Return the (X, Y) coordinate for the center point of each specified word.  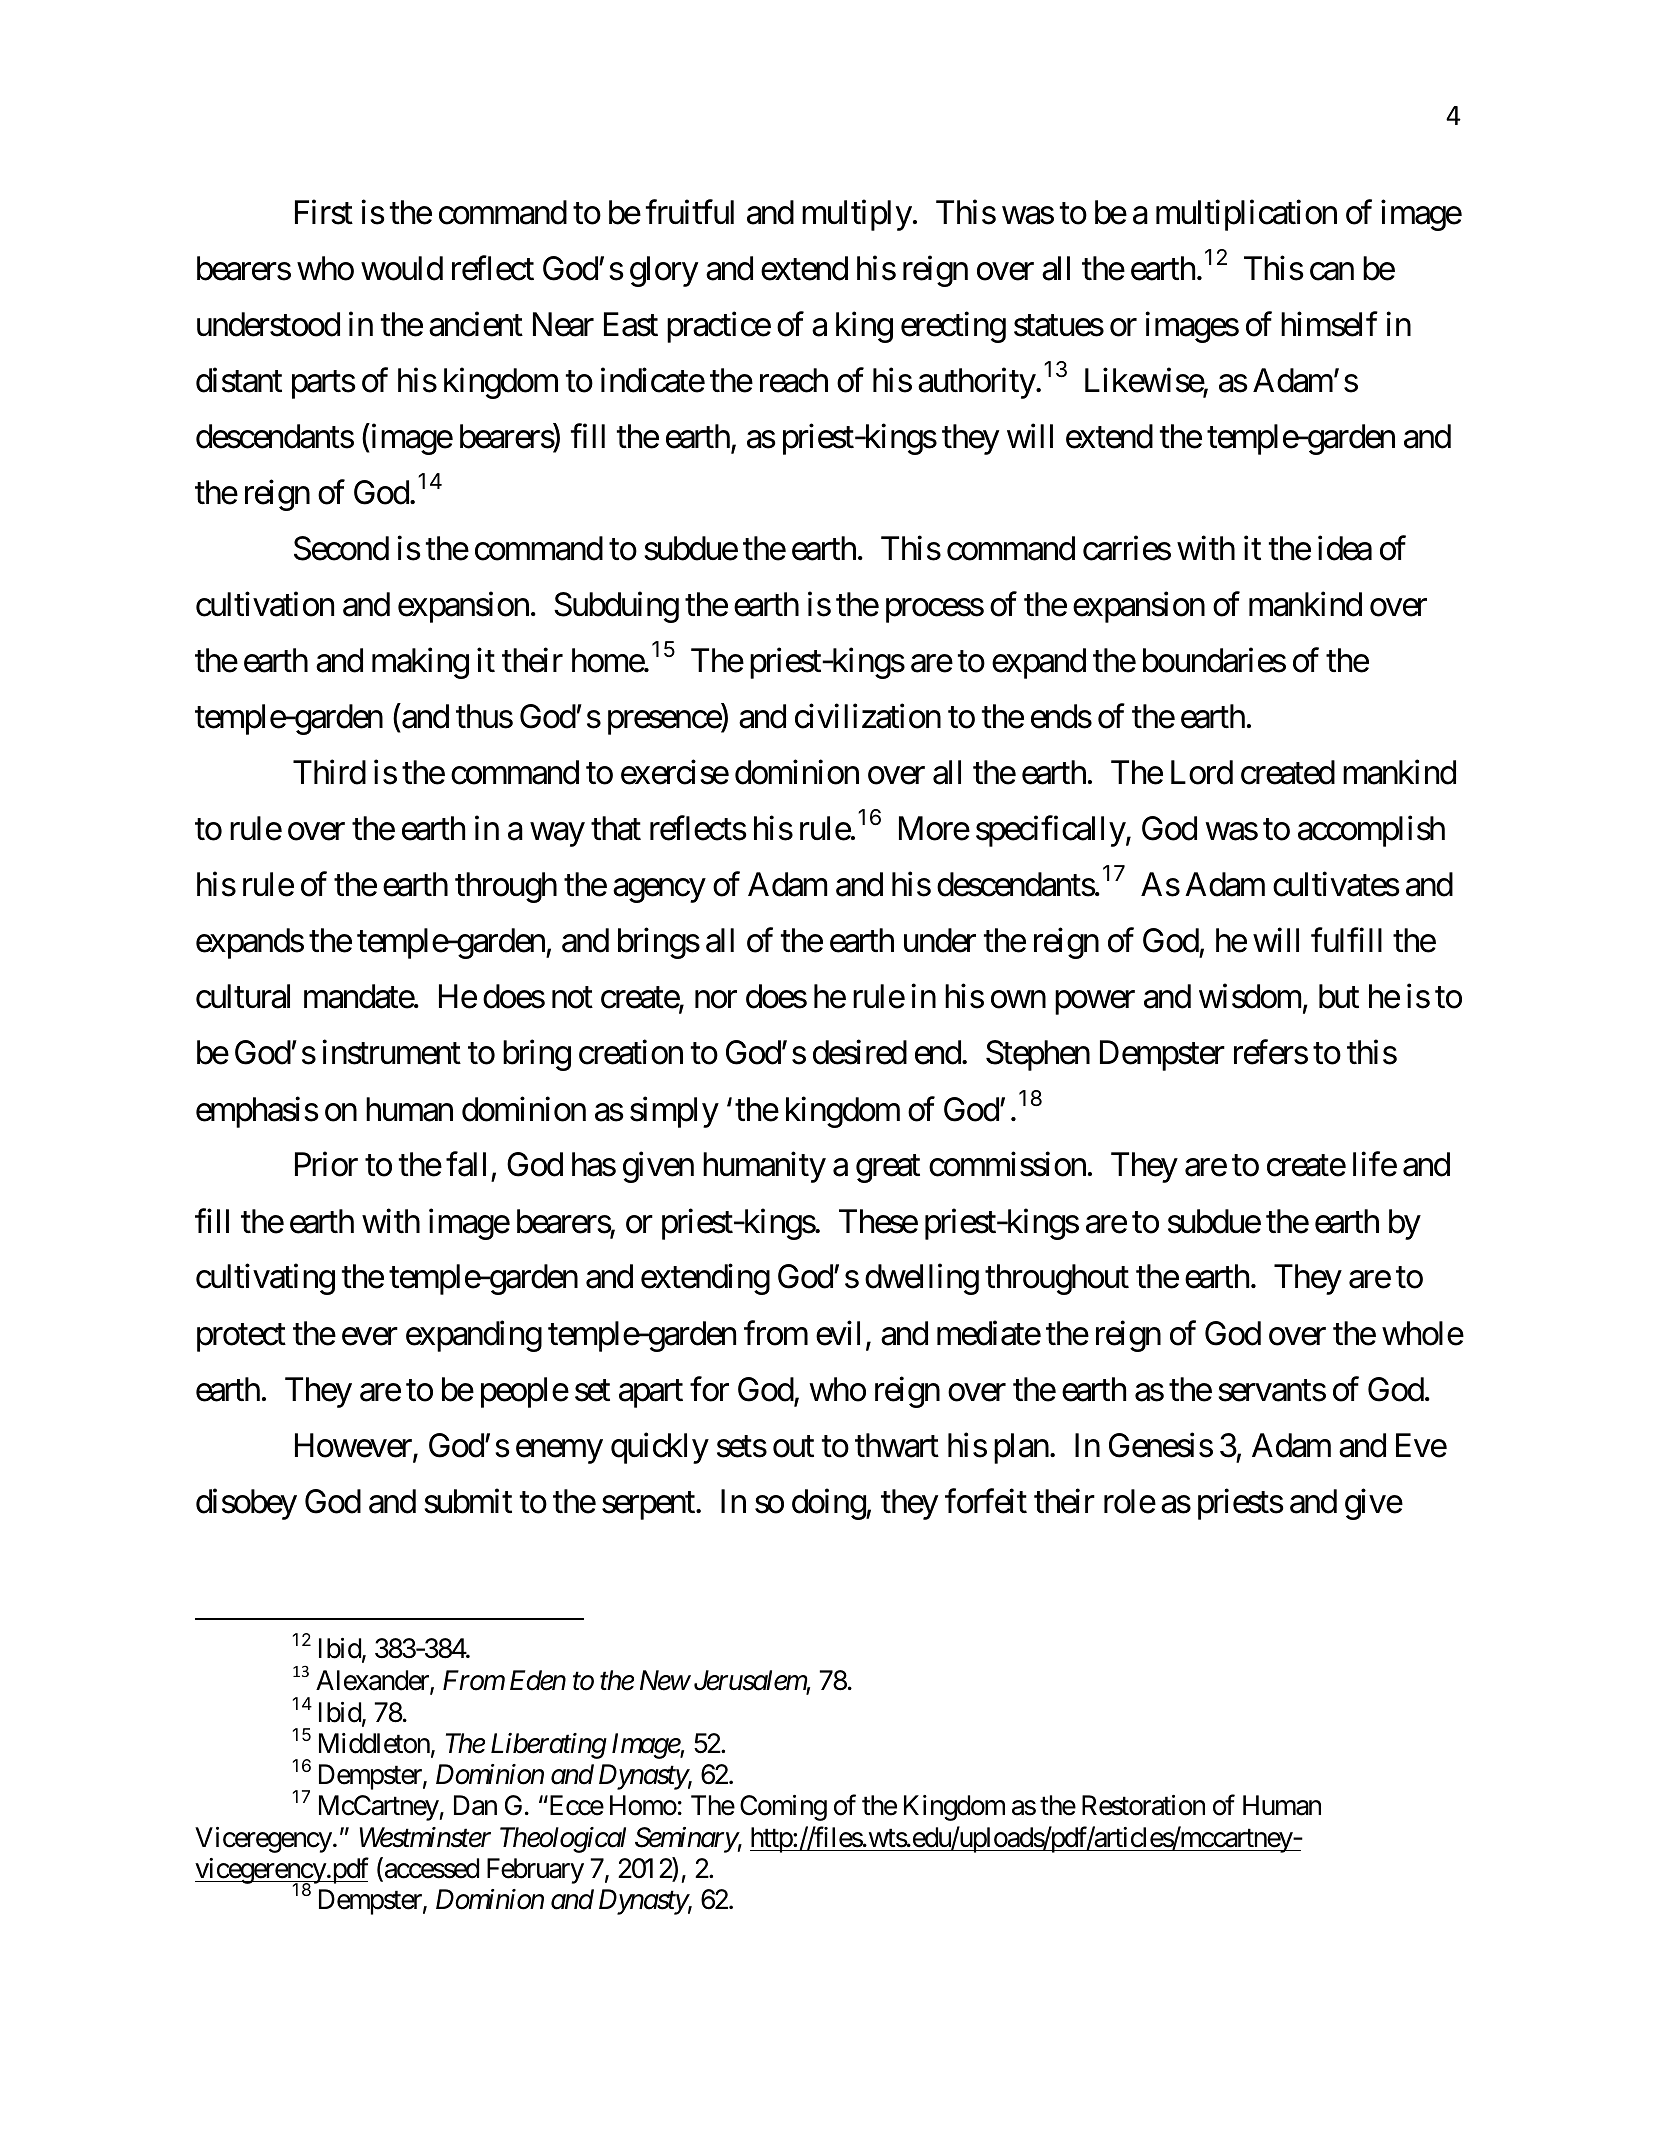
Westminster (425, 1837)
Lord (1202, 772)
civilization (868, 716)
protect (241, 1338)
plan (1021, 1448)
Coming (783, 1808)
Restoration (1143, 1805)
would (402, 268)
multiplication (1246, 215)
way (557, 835)
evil (838, 1333)
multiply (857, 215)
